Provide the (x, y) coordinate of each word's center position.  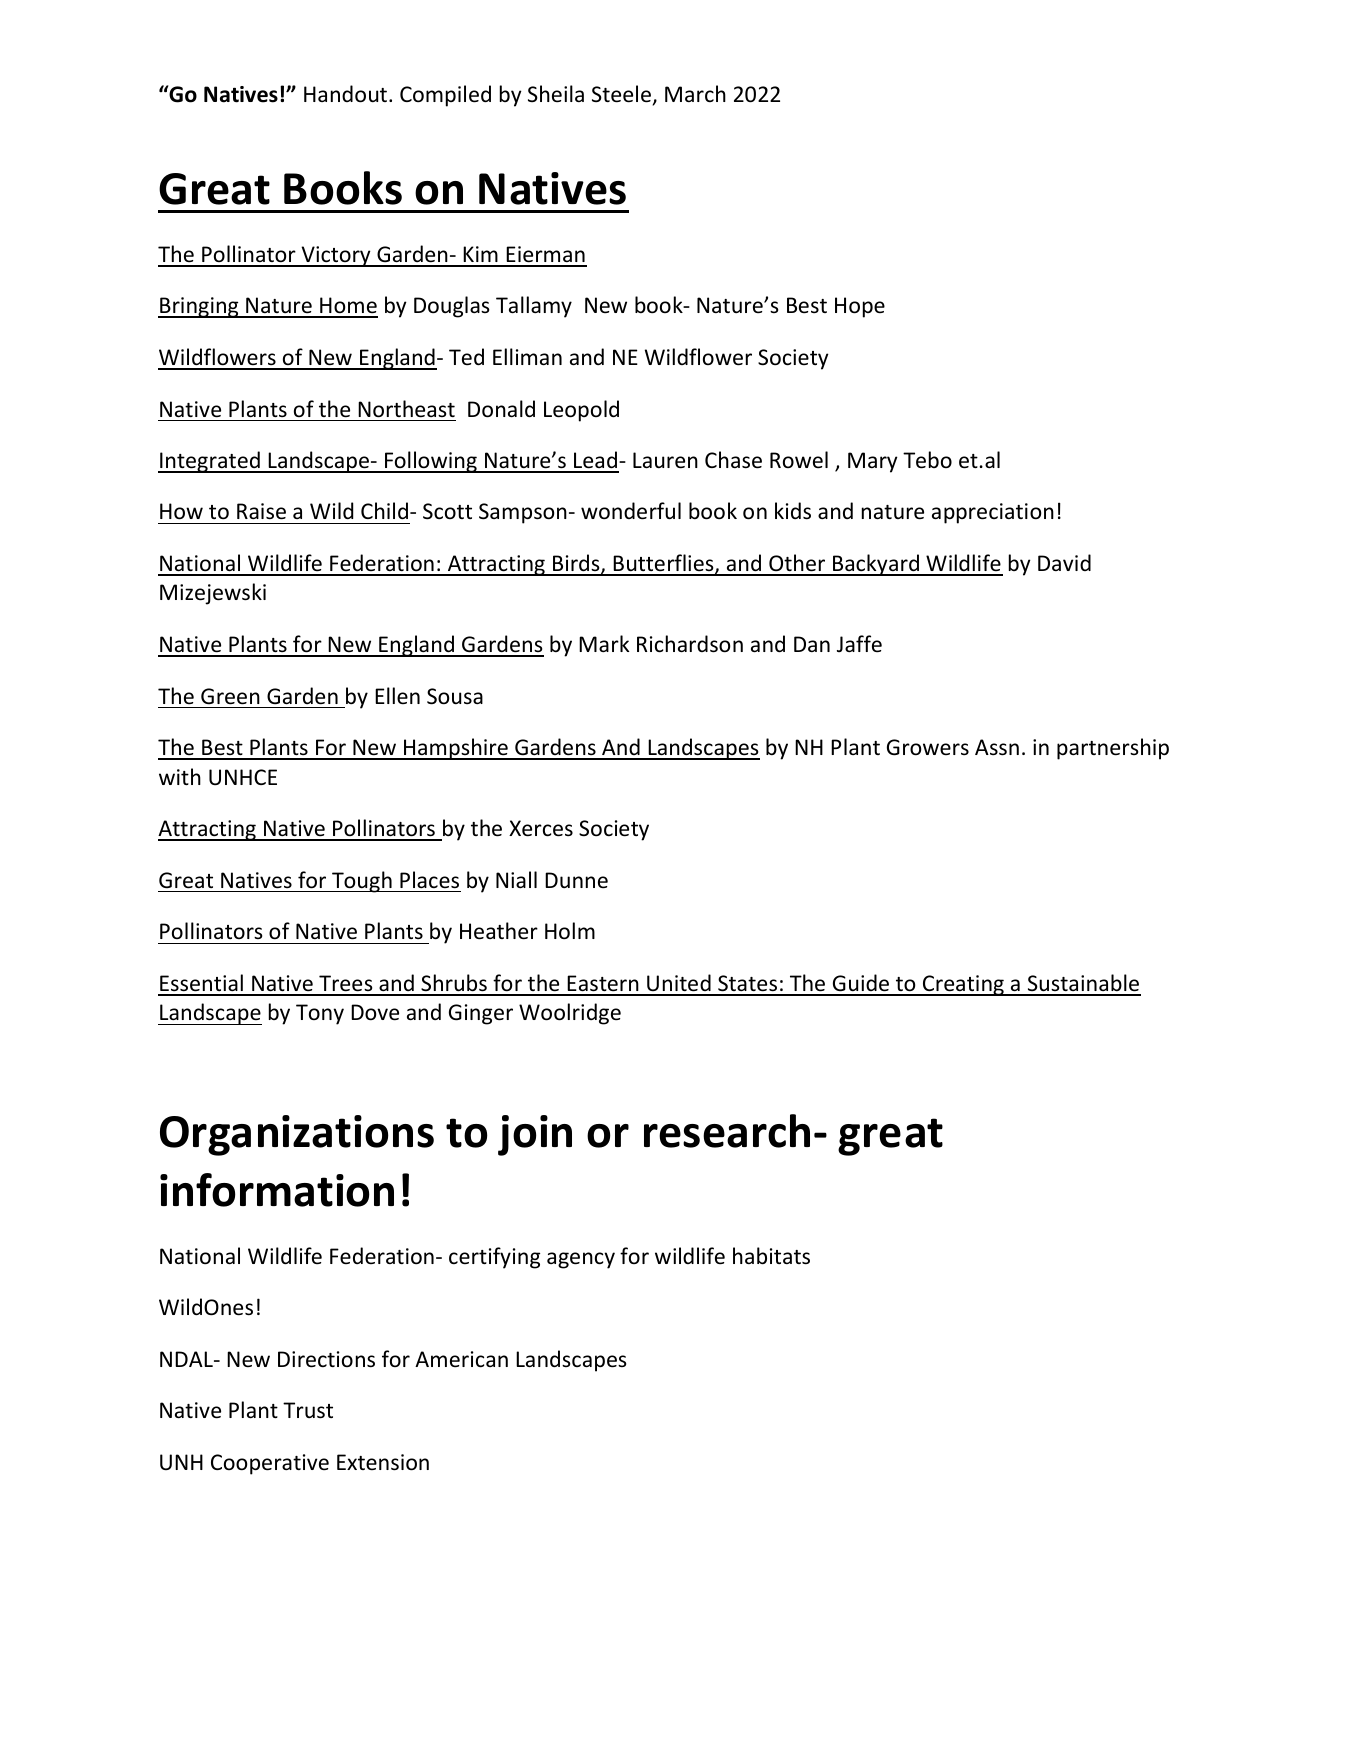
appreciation (993, 513)
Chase (733, 460)
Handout (347, 94)
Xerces (541, 828)
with (180, 776)
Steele (621, 94)
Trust (308, 1410)
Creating (963, 985)
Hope (860, 307)
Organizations (297, 1135)
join (535, 1135)
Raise (261, 511)
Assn (997, 747)
